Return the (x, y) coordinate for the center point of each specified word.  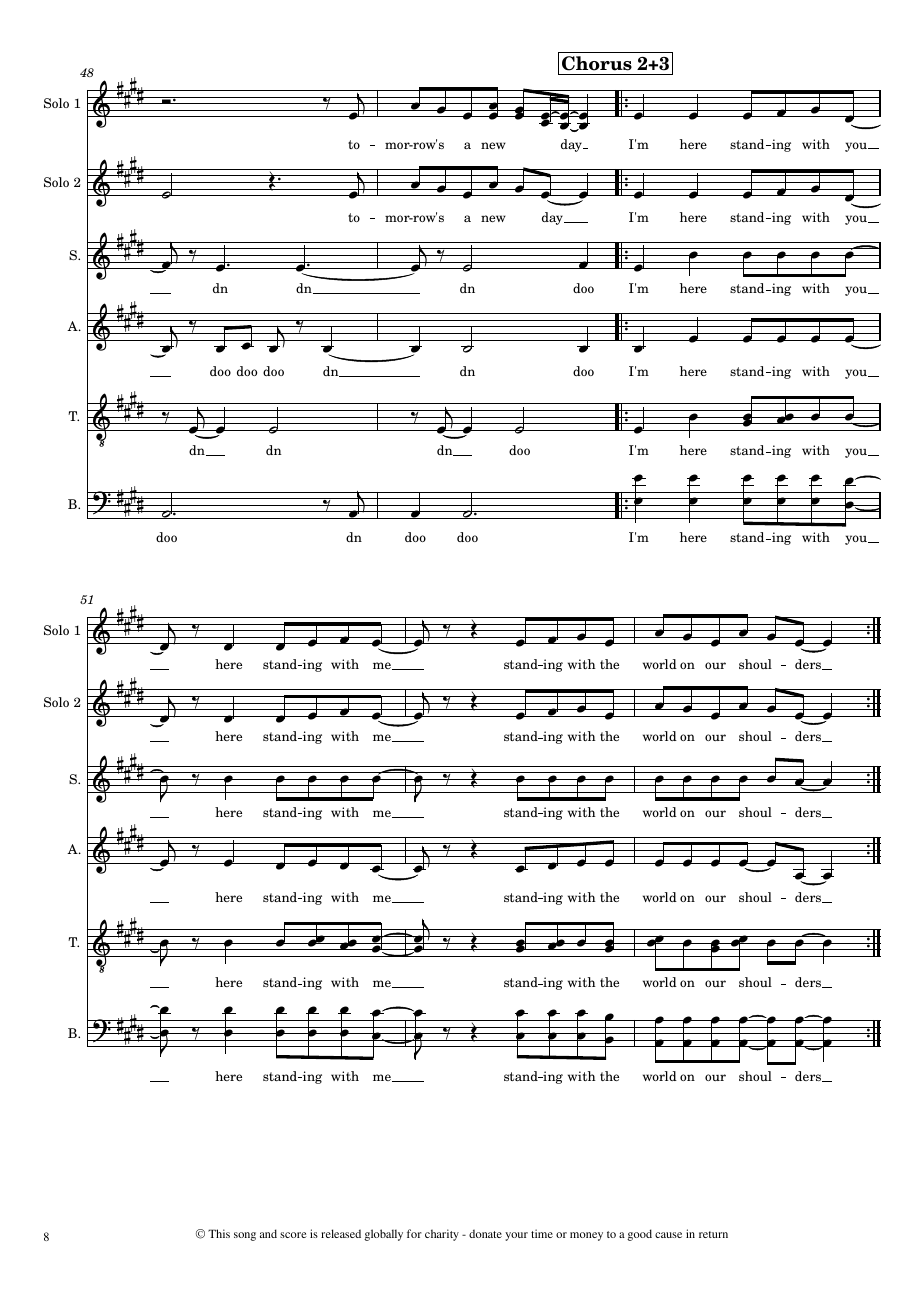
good (639, 1235)
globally (383, 1235)
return (713, 1234)
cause (668, 1235)
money (586, 1236)
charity (442, 1235)
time (542, 1233)
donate (485, 1233)
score (293, 1235)
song (245, 1236)
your (516, 1236)
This (219, 1233)
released (341, 1233)
